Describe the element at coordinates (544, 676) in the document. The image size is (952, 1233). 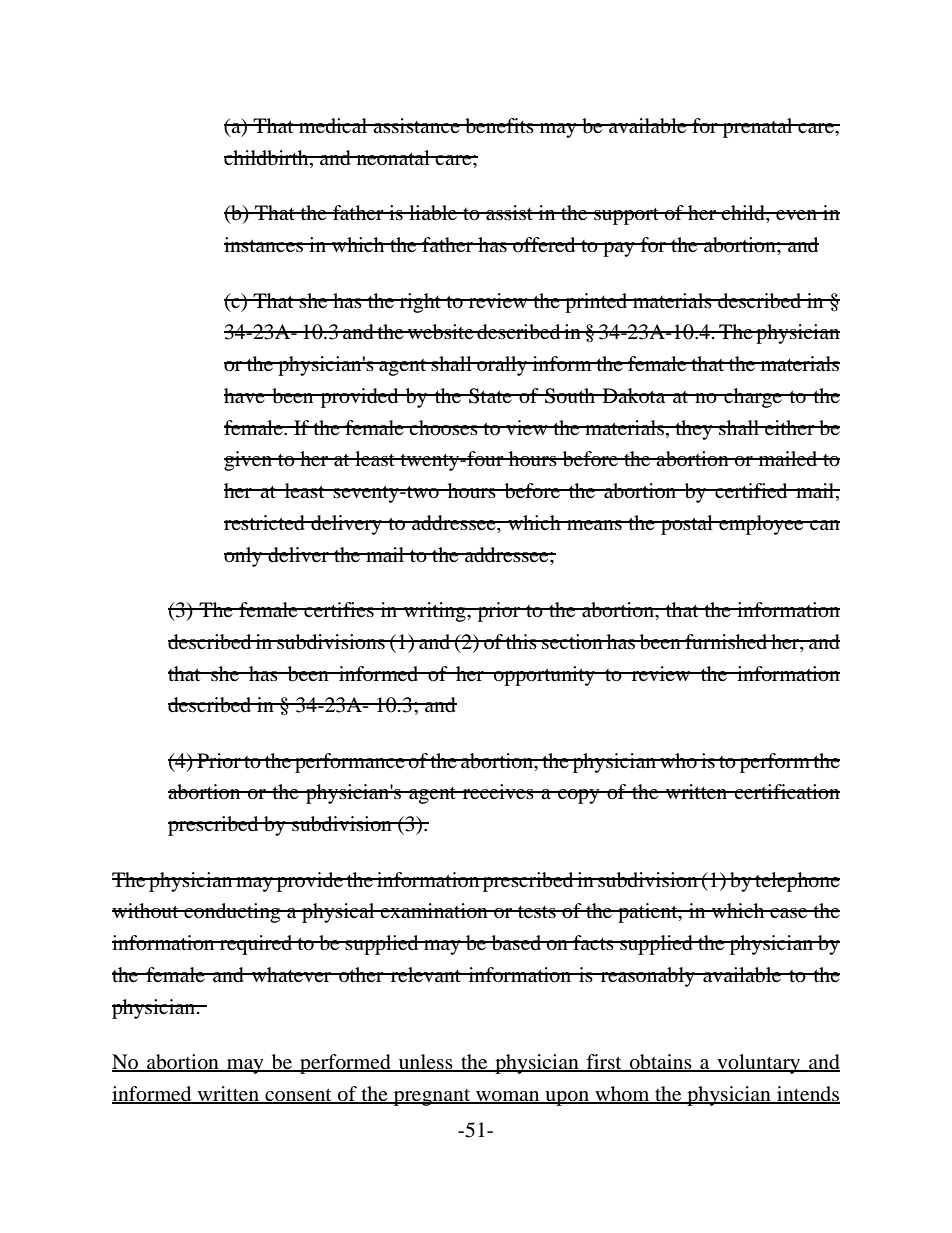
I see `opportunity` at that location.
